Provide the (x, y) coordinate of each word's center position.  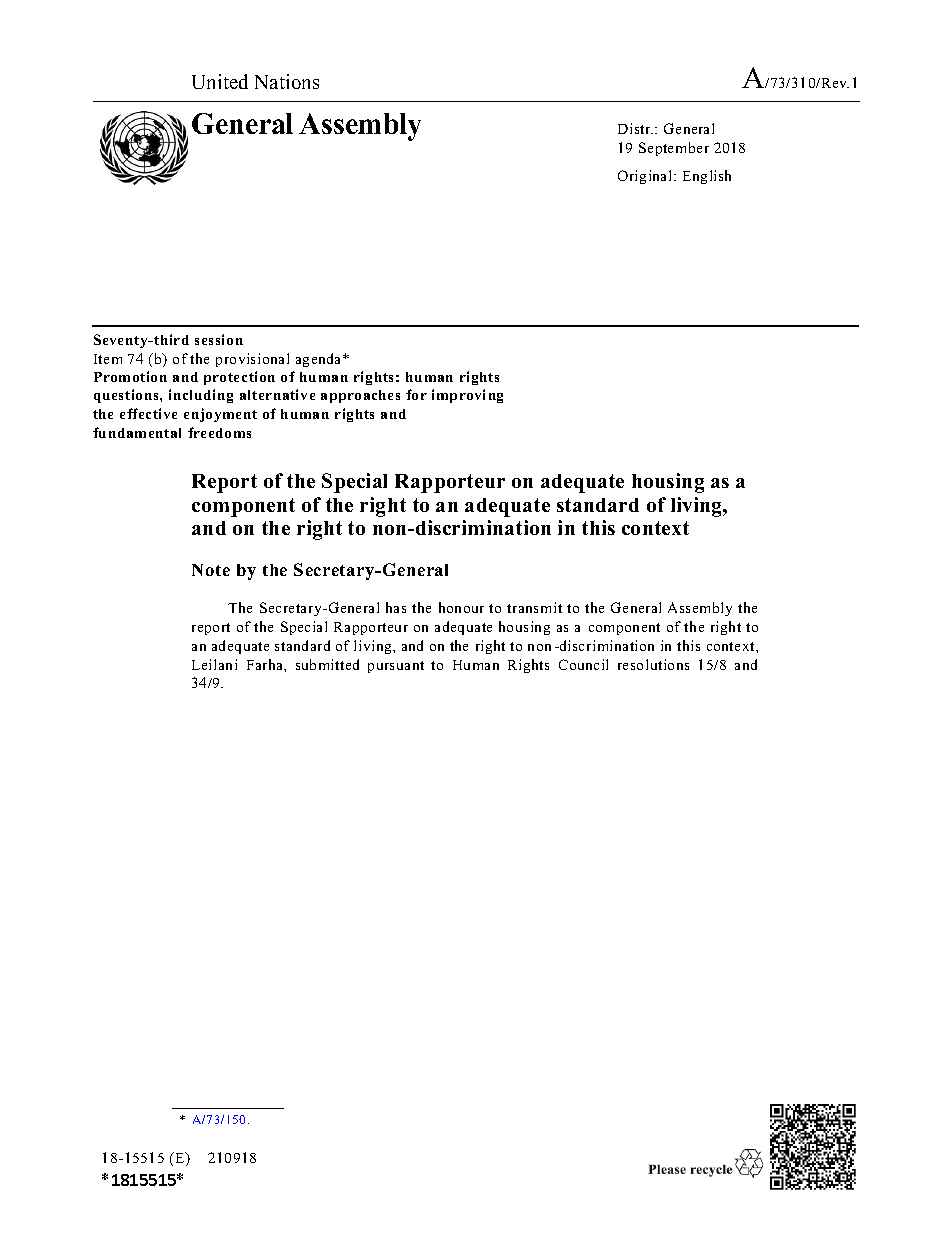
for (416, 394)
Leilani (214, 664)
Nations (287, 81)
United (220, 81)
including (201, 396)
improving (467, 396)
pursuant (396, 667)
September (674, 149)
